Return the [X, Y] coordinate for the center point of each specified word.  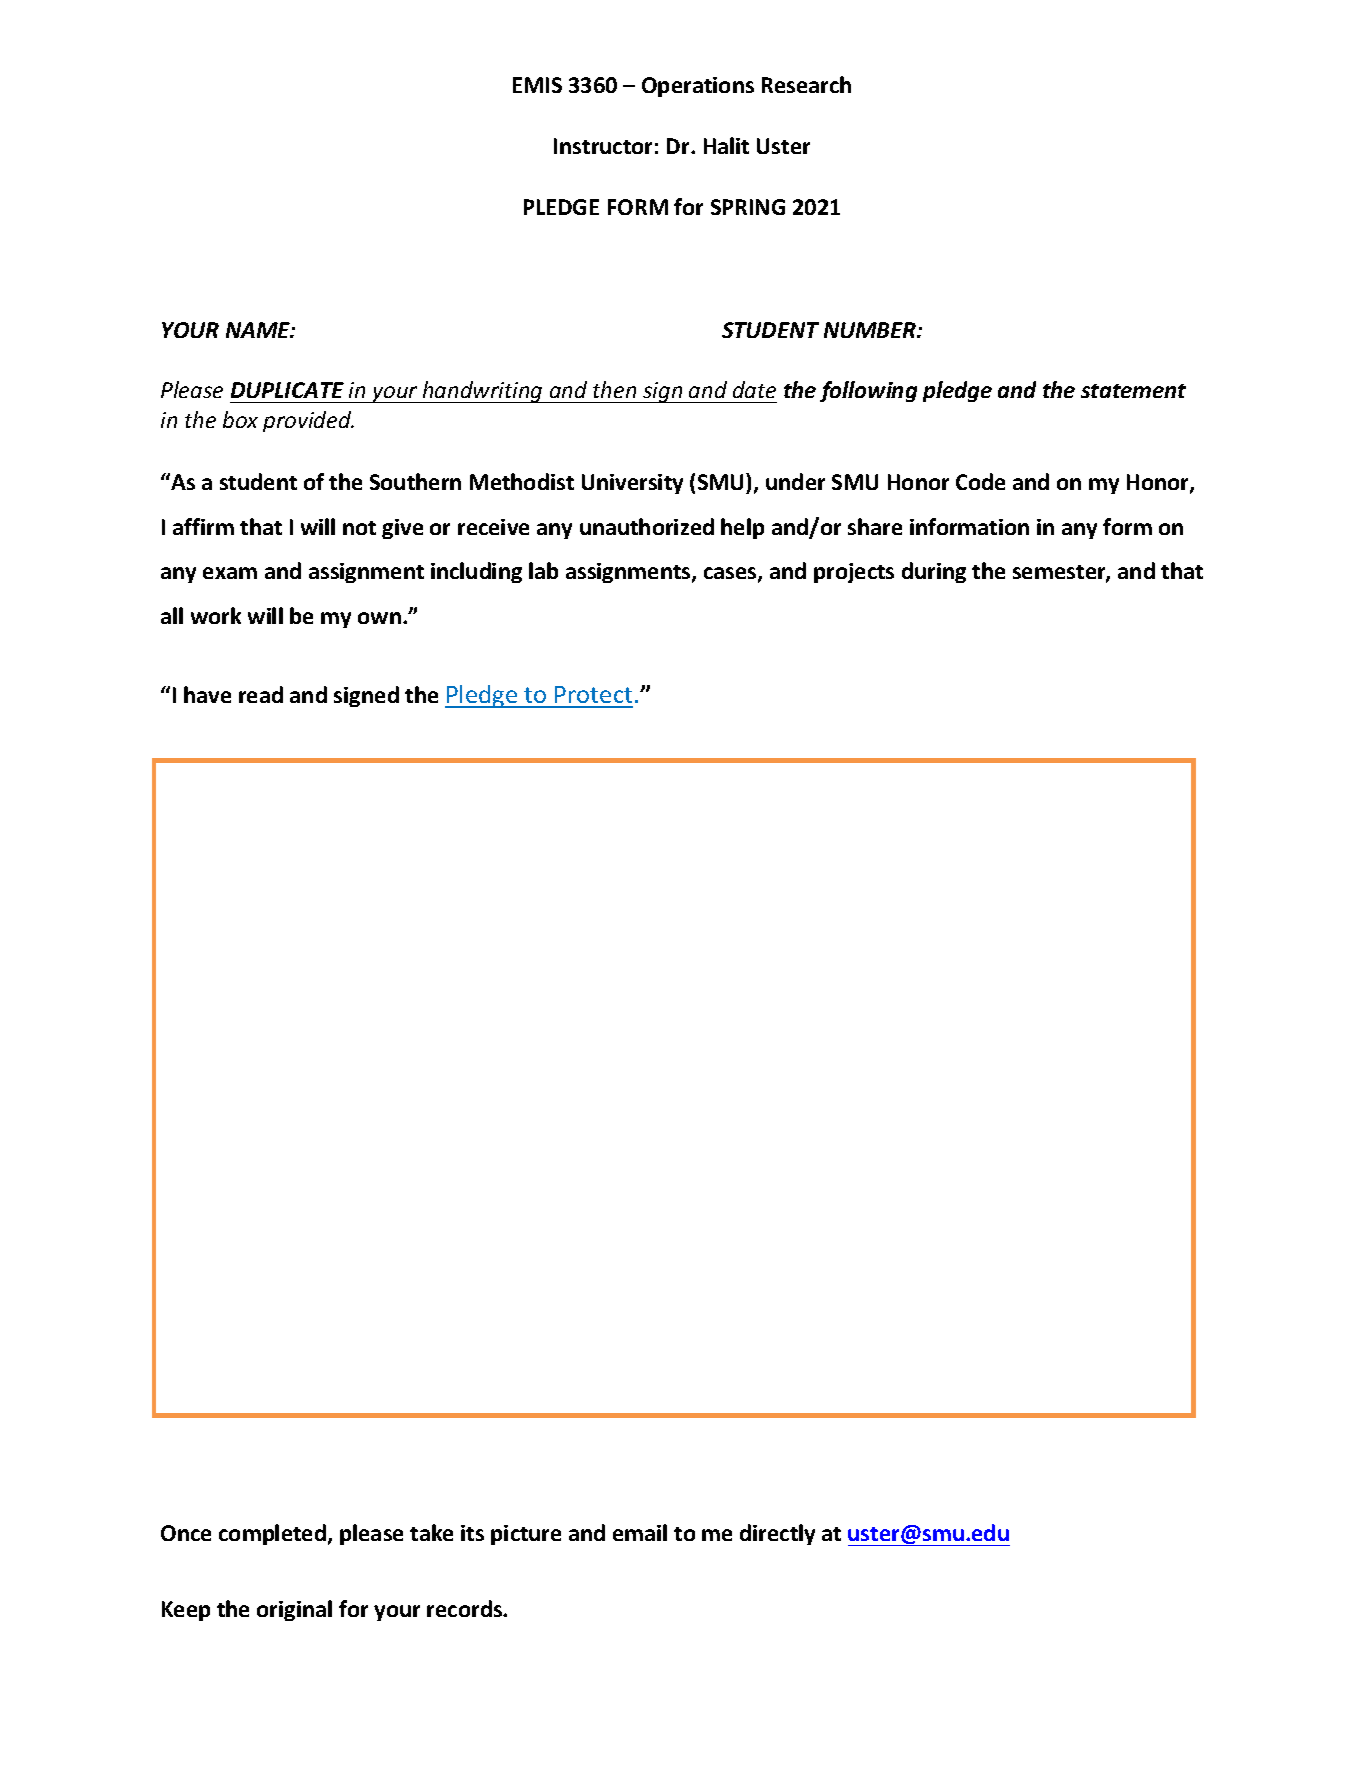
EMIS [537, 85]
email [640, 1532]
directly [777, 1534]
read [261, 694]
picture [526, 1535]
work [216, 615]
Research [806, 84]
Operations [698, 87]
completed [272, 1534]
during [934, 572]
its [472, 1533]
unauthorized [647, 526]
